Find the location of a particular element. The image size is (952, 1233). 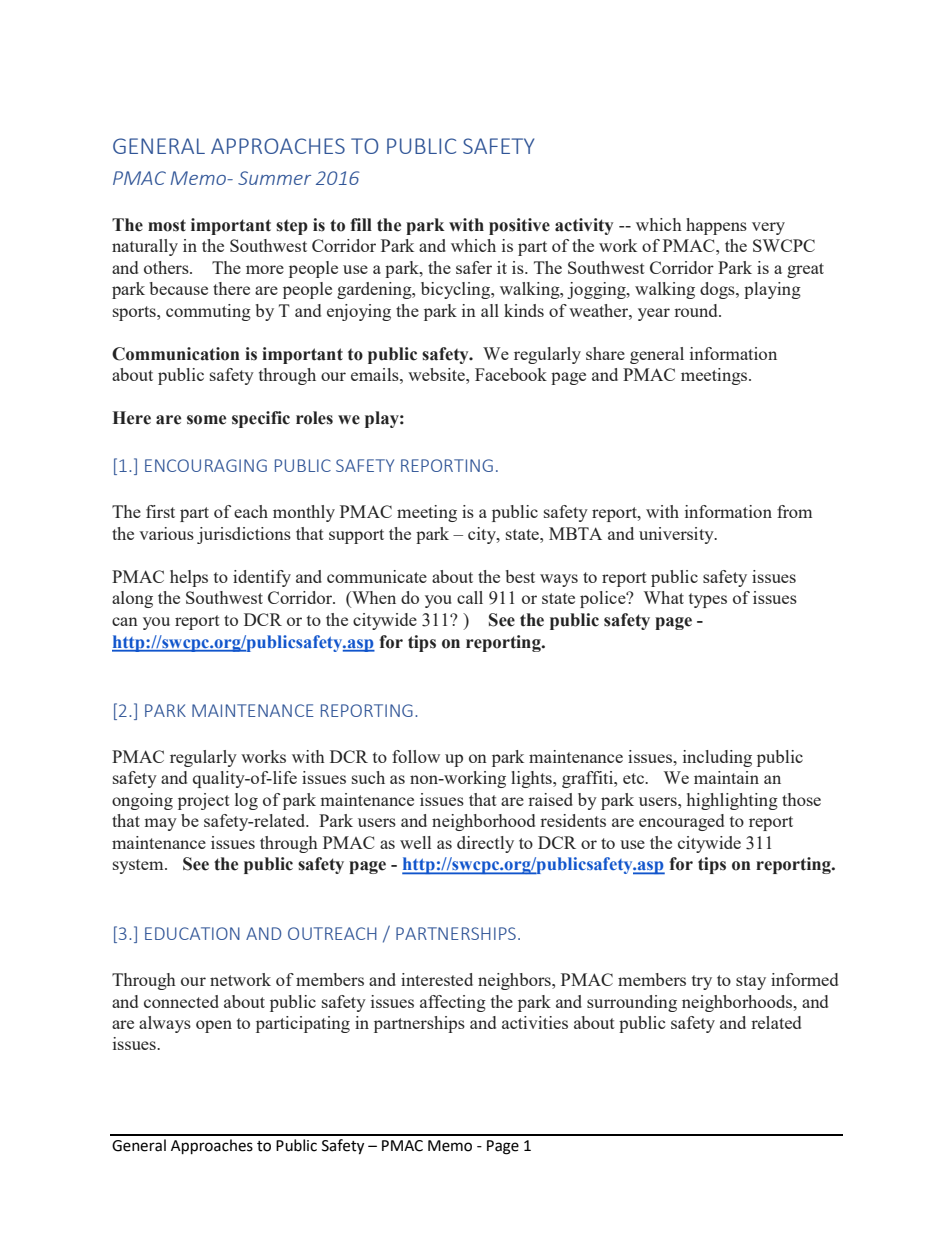

helps is located at coordinates (189, 578).
